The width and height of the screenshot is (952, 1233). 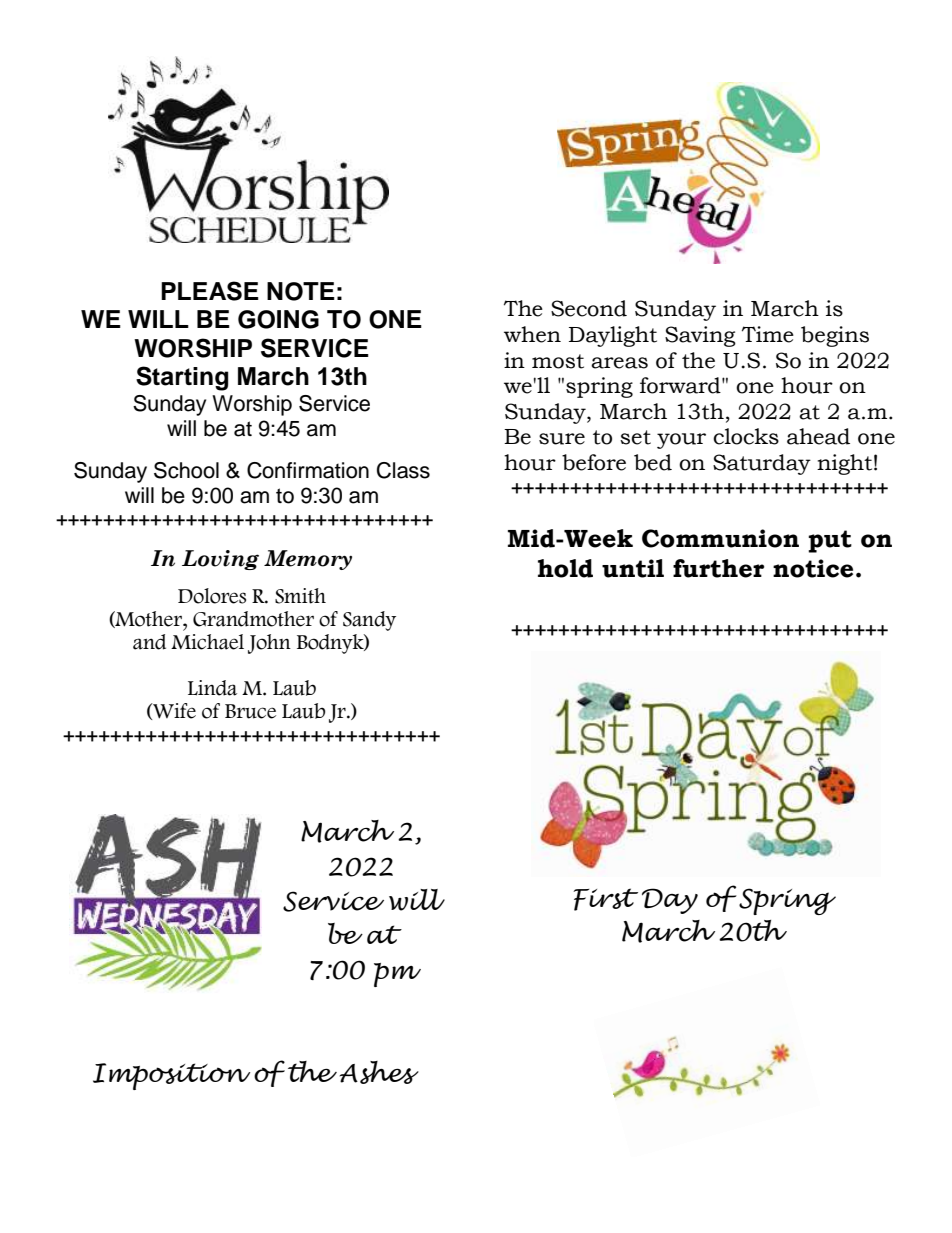 I want to click on Confirmation, so click(x=308, y=470).
